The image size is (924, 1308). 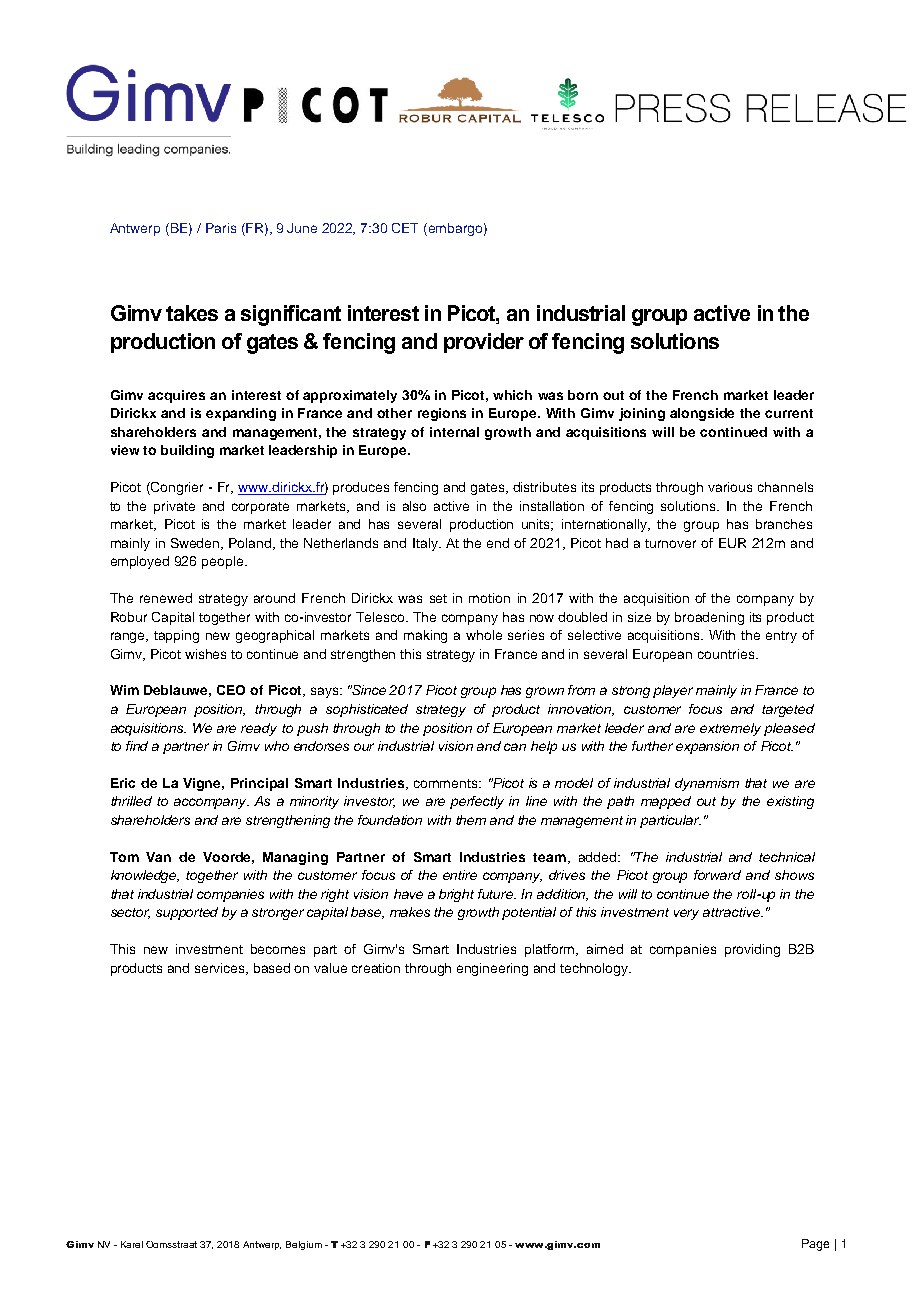 I want to click on forward, so click(x=717, y=875).
